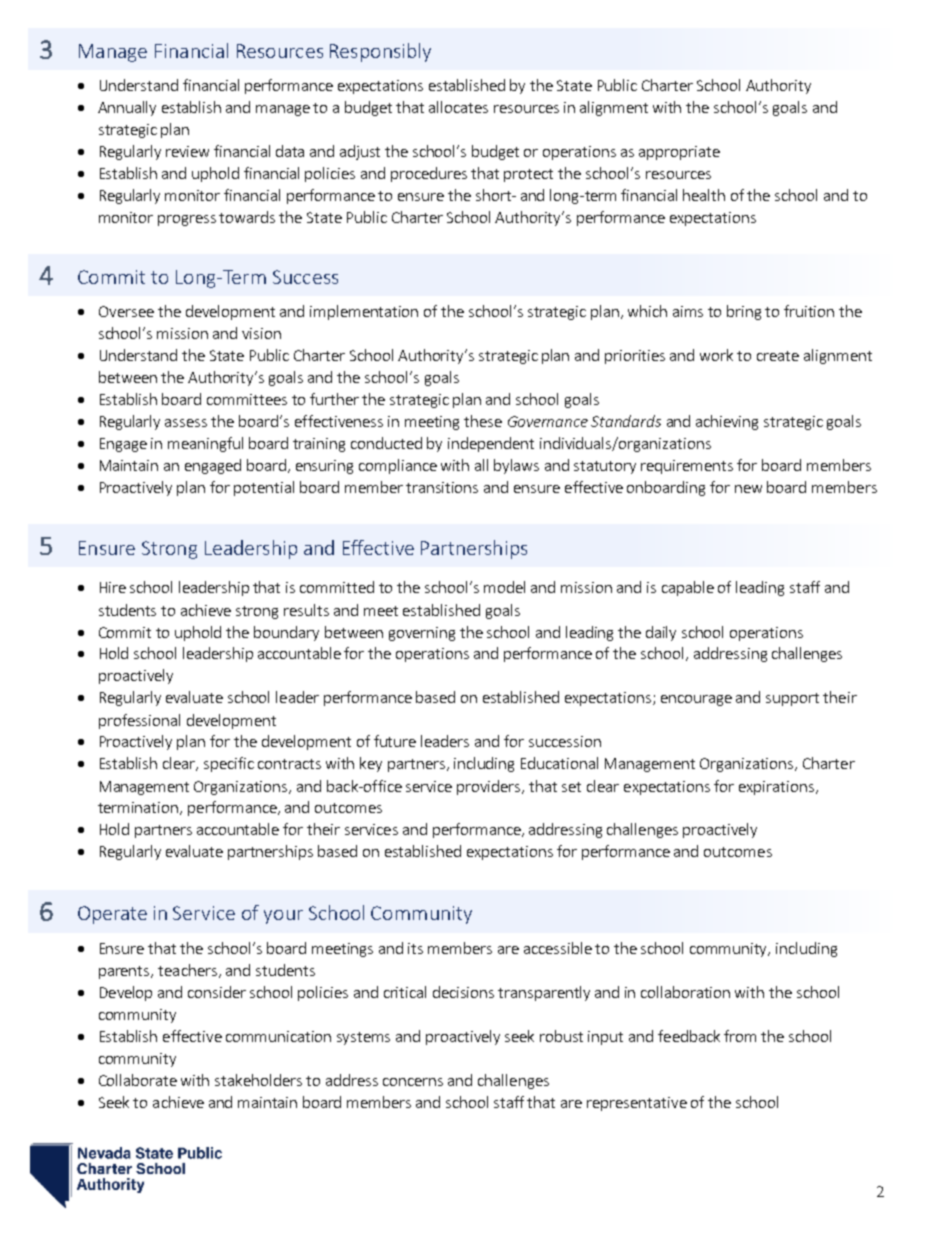  What do you see at coordinates (679, 153) in the document?
I see `appropriate` at bounding box center [679, 153].
